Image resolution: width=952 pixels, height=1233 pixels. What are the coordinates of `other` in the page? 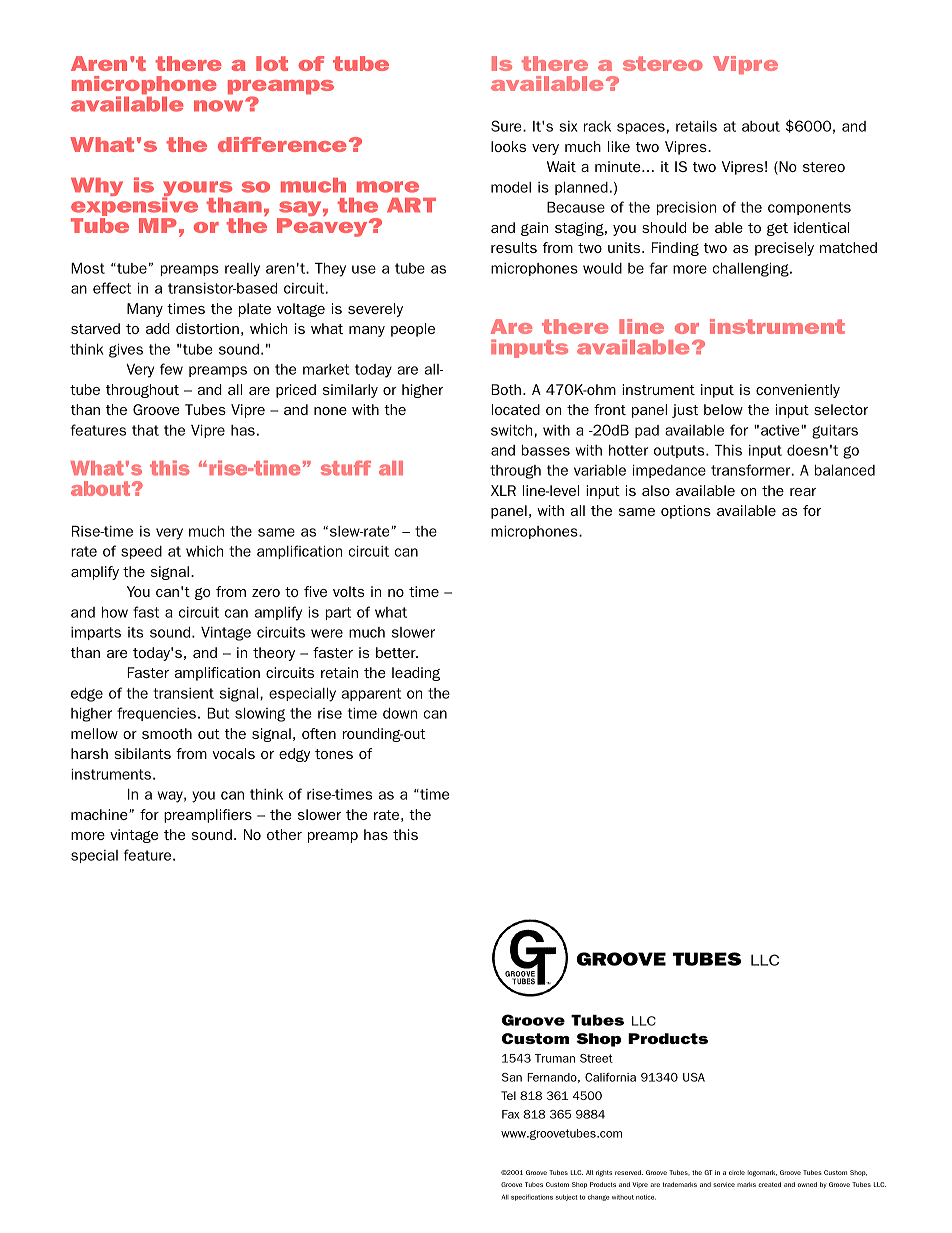 It's located at (284, 834).
